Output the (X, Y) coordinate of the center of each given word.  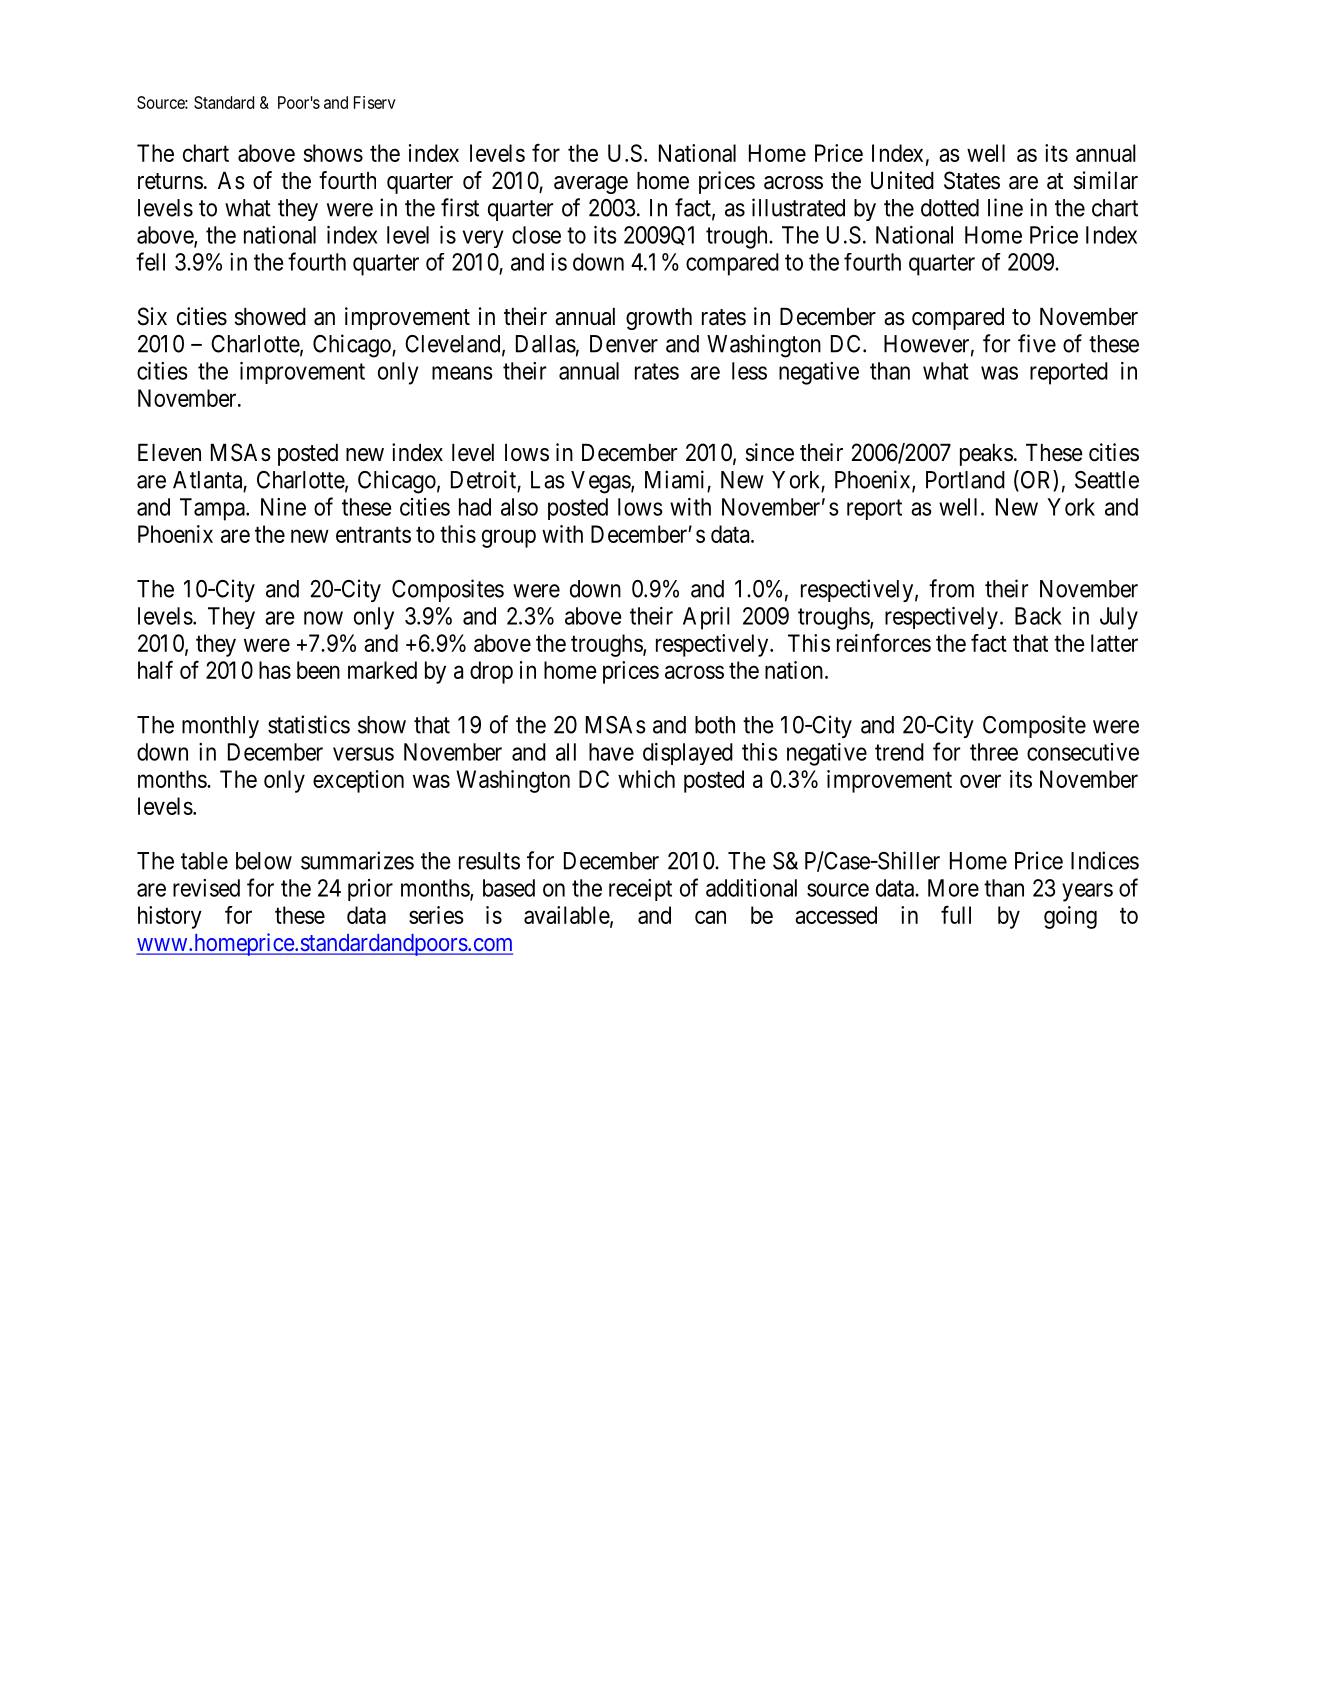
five (1037, 343)
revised (206, 888)
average (591, 185)
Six (152, 316)
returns (170, 181)
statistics (309, 724)
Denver (624, 344)
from (951, 588)
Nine (283, 507)
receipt (640, 890)
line (1005, 207)
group (509, 538)
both (715, 725)
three (994, 752)
